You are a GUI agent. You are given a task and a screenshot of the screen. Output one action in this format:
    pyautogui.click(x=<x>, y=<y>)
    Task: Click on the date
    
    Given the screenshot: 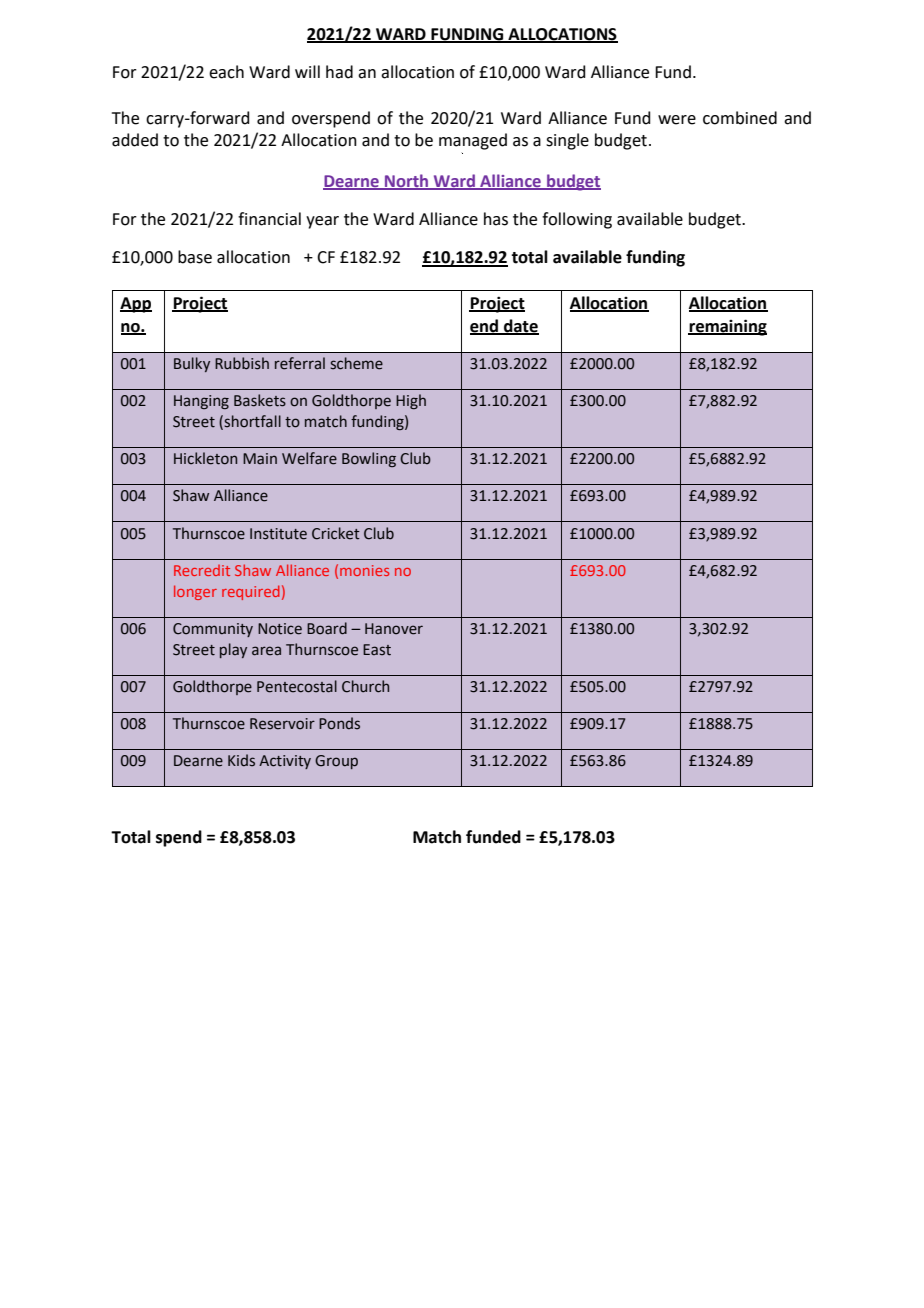 What is the action you would take?
    pyautogui.click(x=520, y=326)
